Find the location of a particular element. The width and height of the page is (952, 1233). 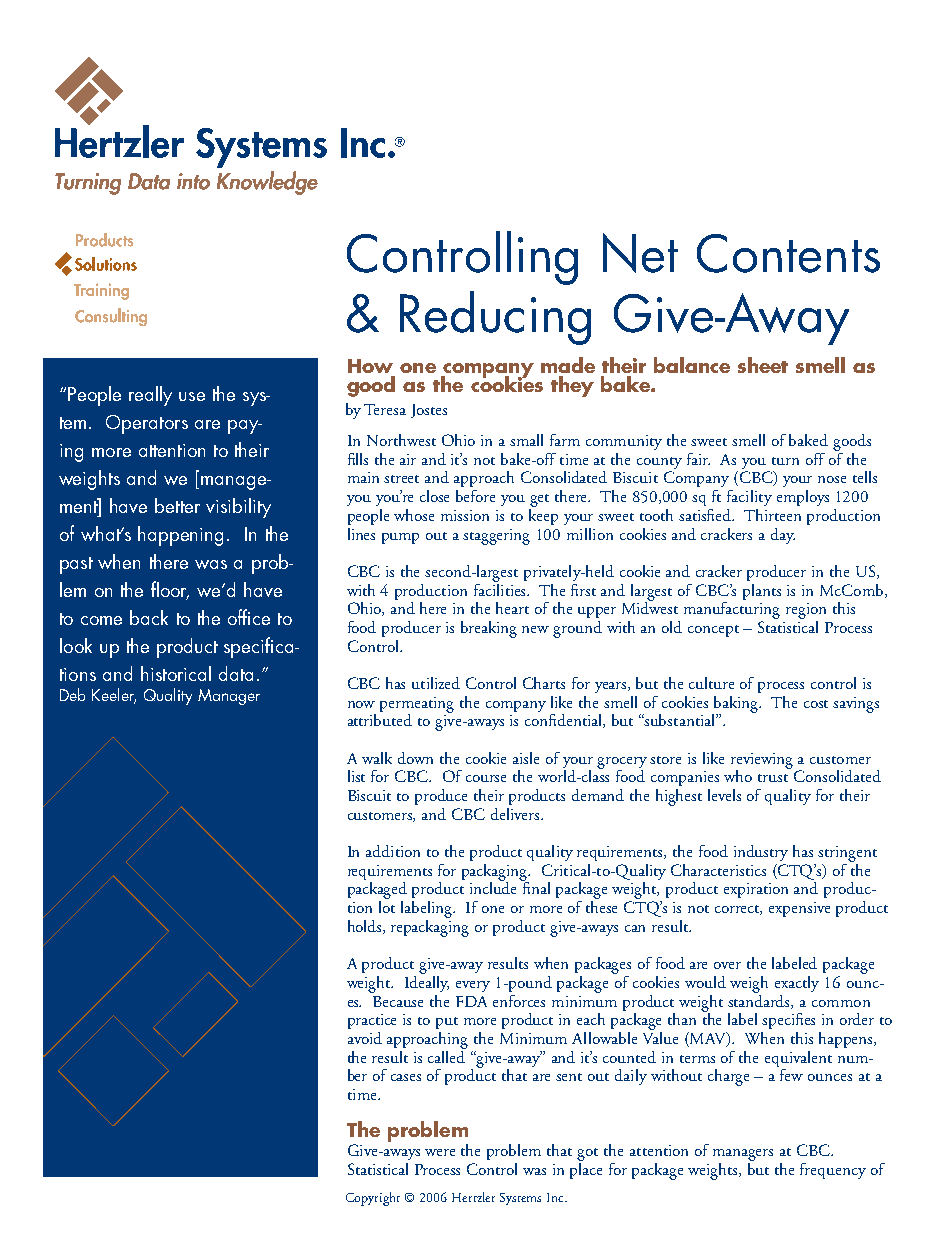

Keeler is located at coordinates (114, 696).
